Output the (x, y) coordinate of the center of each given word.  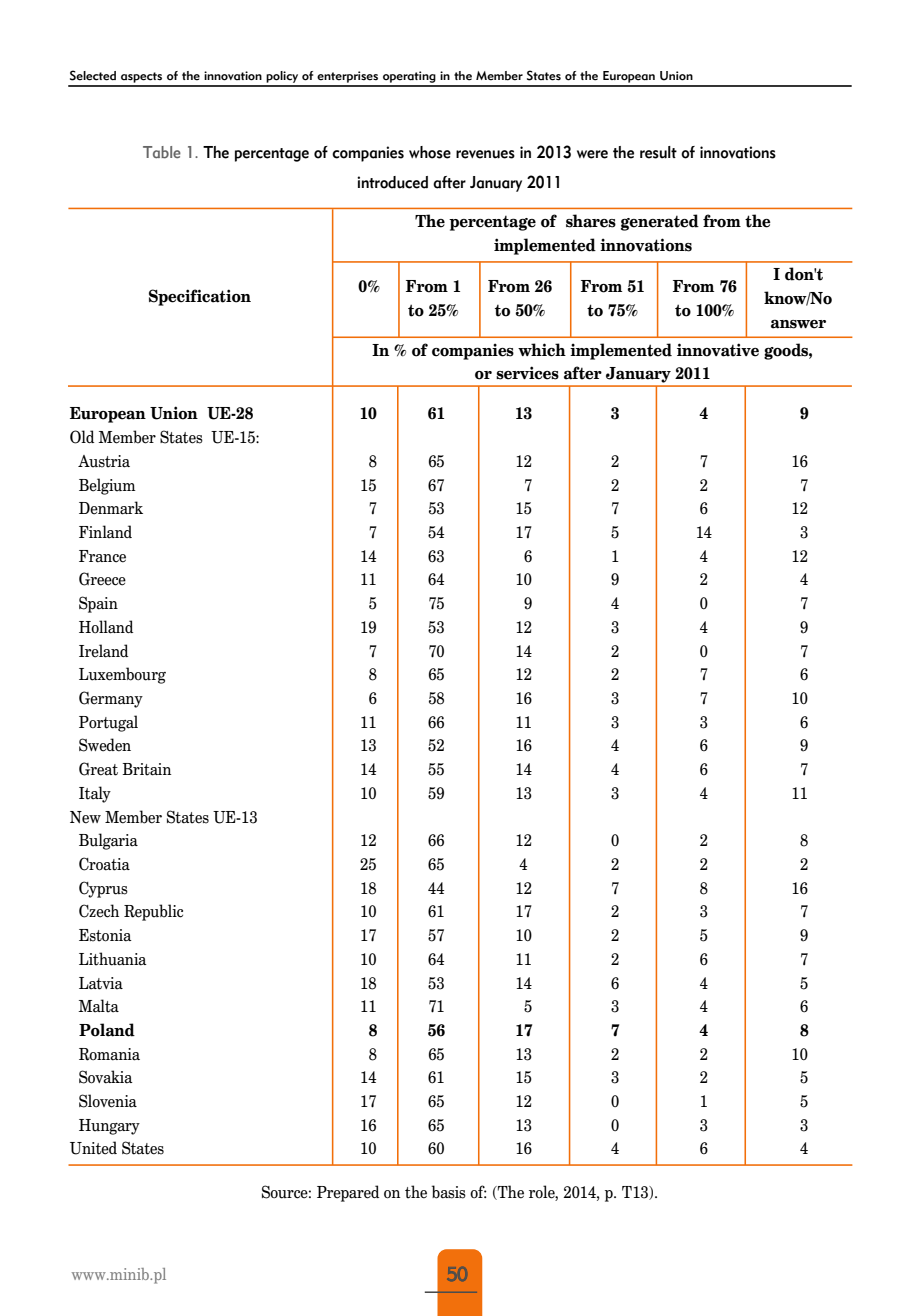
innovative (718, 350)
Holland (106, 627)
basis (449, 1192)
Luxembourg (122, 675)
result (658, 152)
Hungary (109, 1127)
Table (162, 152)
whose (430, 152)
